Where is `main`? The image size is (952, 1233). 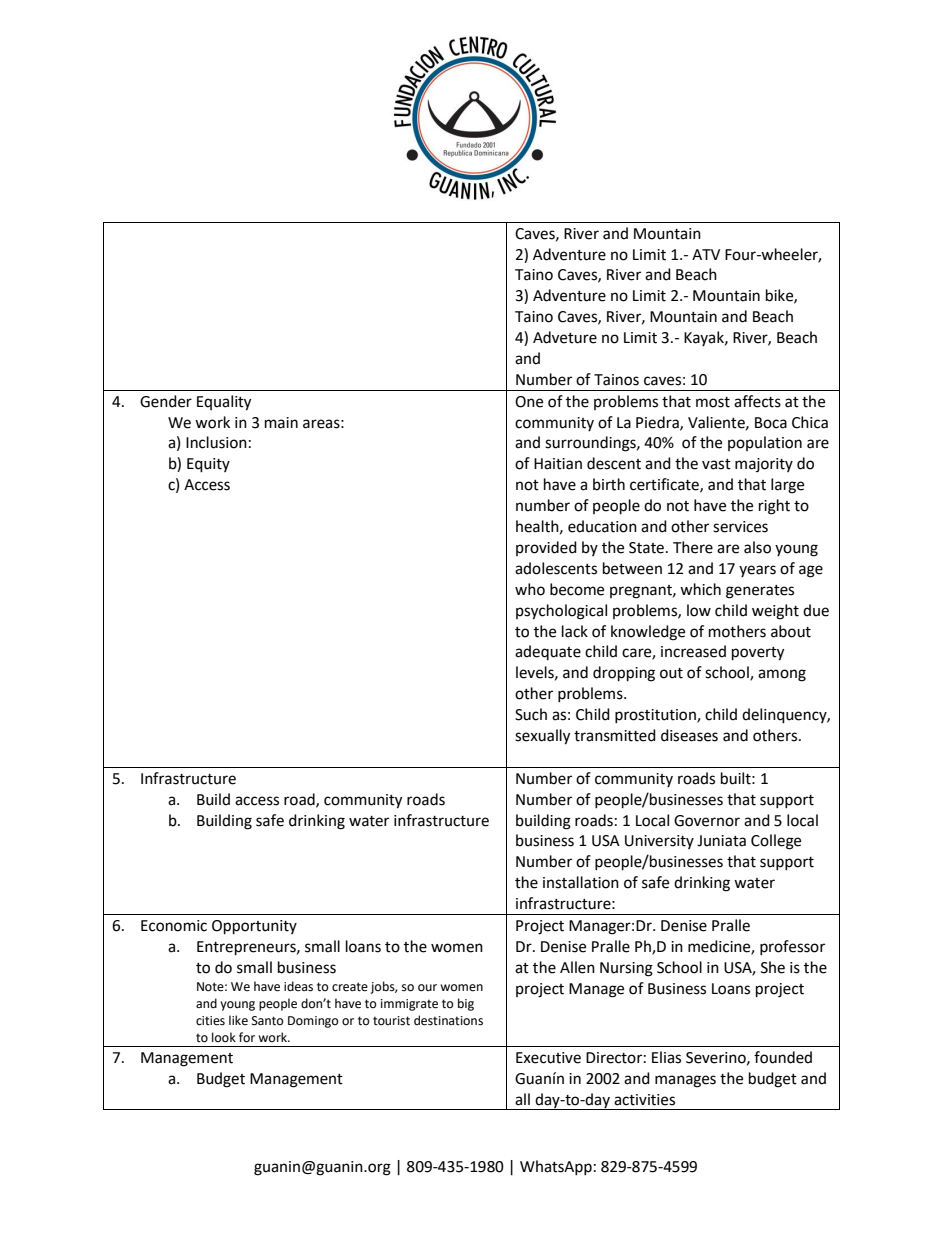 main is located at coordinates (281, 423).
